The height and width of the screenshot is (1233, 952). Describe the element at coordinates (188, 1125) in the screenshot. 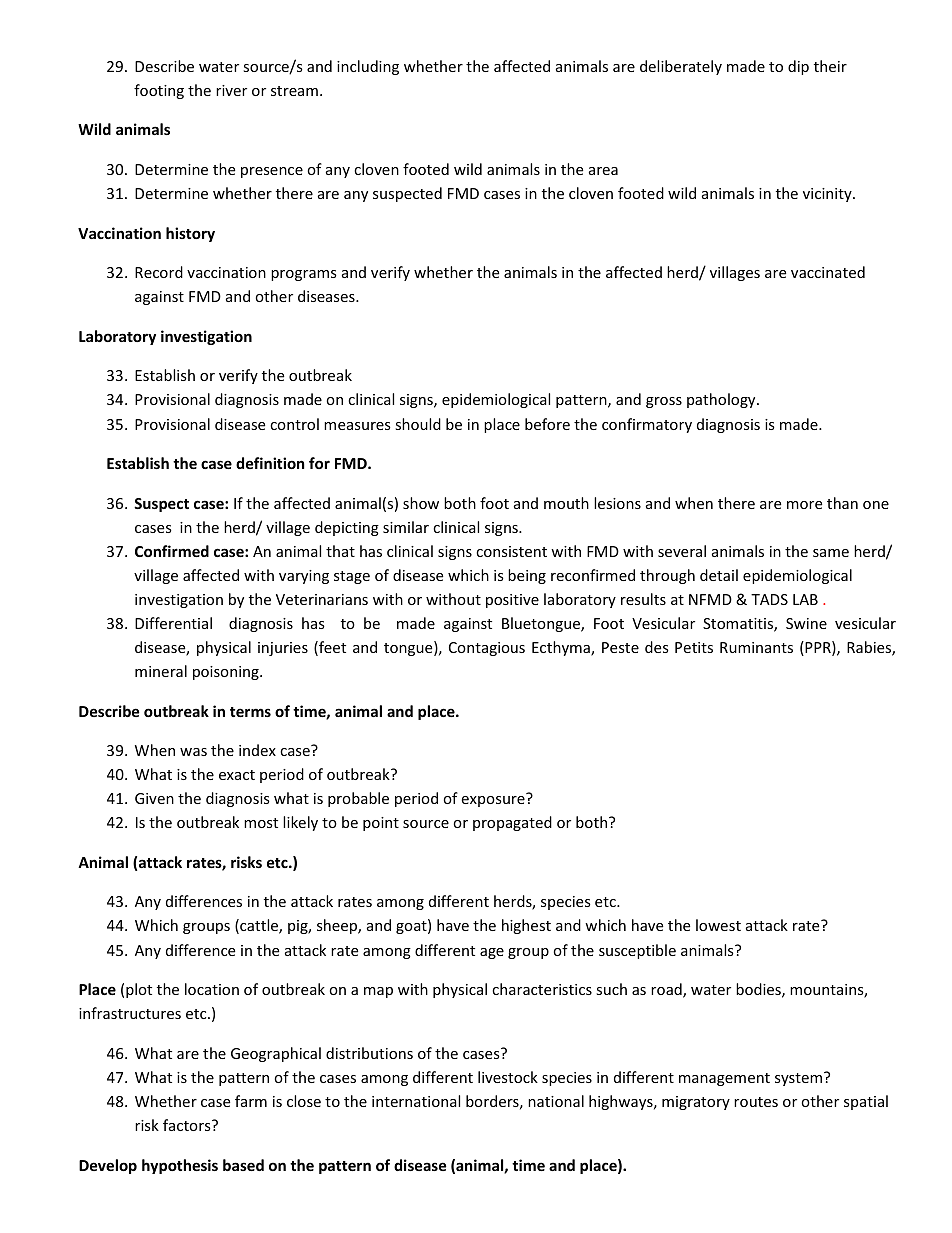

I see `factors` at that location.
